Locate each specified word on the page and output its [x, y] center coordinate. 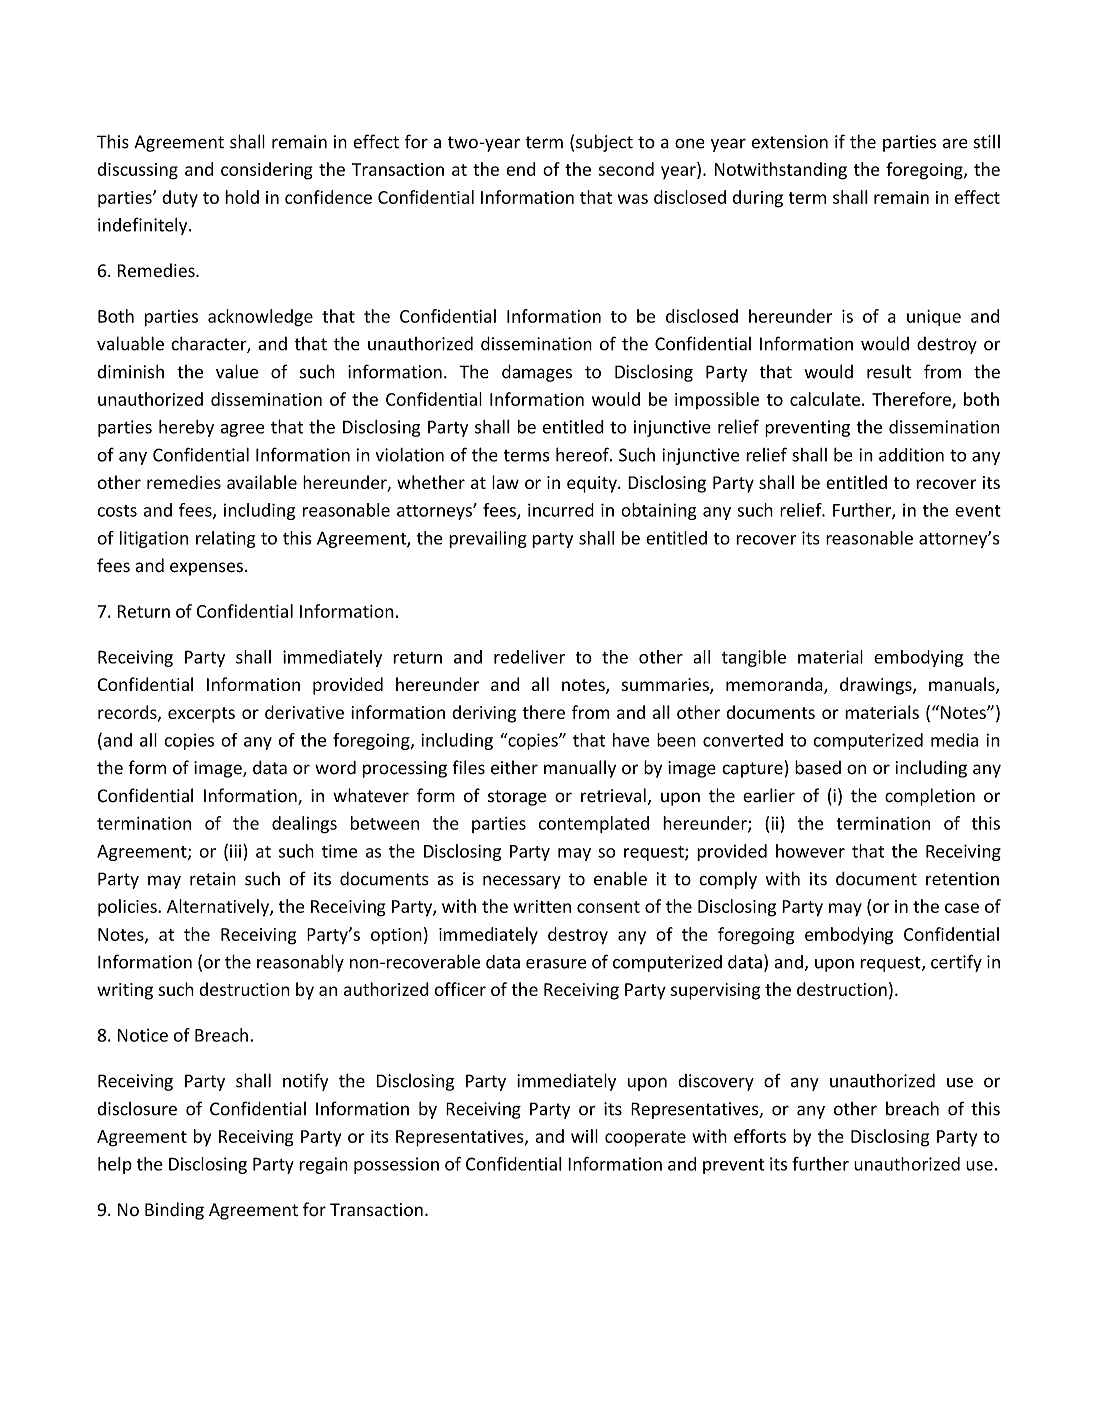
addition [911, 455]
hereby [186, 428]
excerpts [201, 715]
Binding [174, 1211]
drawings [877, 686]
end [520, 169]
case [962, 908]
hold [242, 197]
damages [537, 373]
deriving [484, 714]
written [542, 906]
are [955, 143]
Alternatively [219, 908]
